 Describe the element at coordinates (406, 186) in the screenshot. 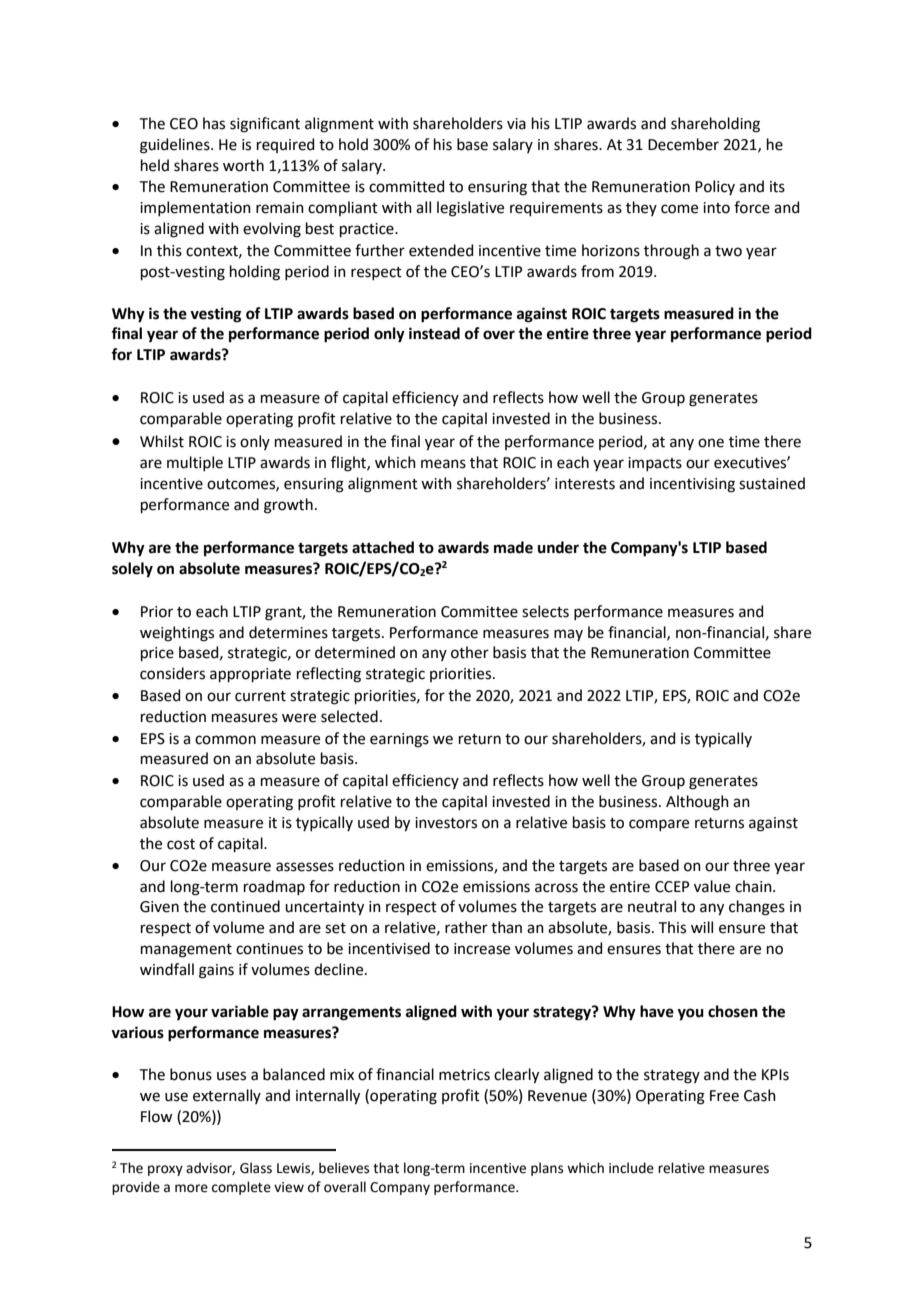

I see `committed` at that location.
